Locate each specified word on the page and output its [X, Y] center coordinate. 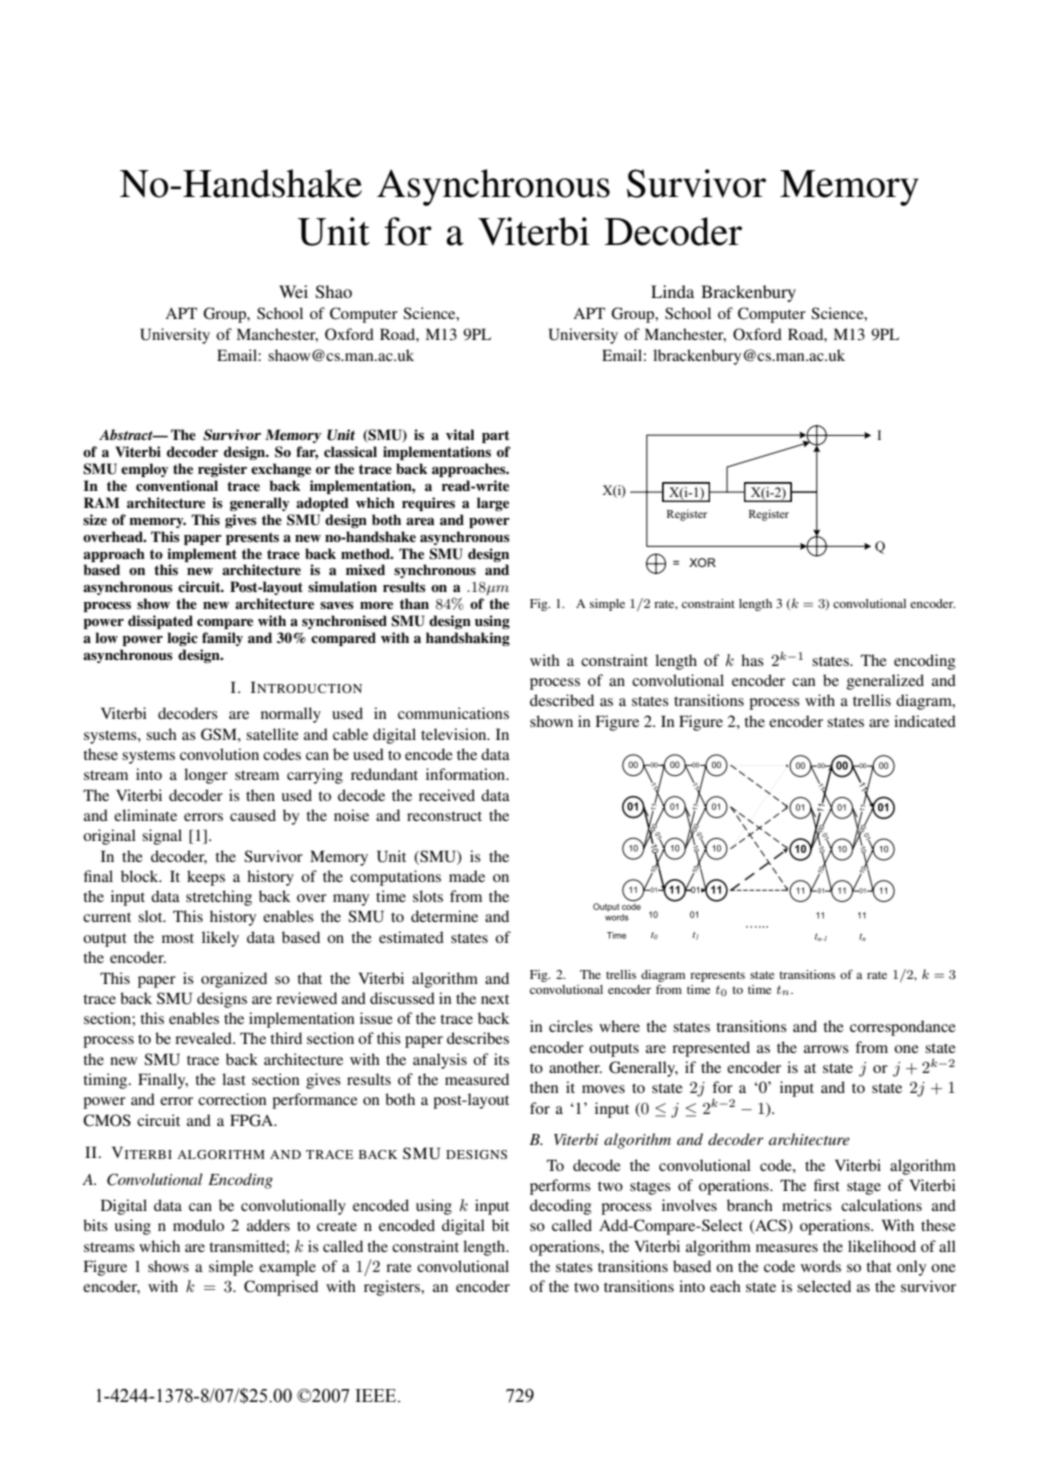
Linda [672, 291]
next [495, 999]
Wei [293, 291]
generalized [885, 682]
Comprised [281, 1288]
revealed [204, 1038]
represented [711, 1049]
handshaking [468, 639]
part [495, 436]
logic [182, 639]
